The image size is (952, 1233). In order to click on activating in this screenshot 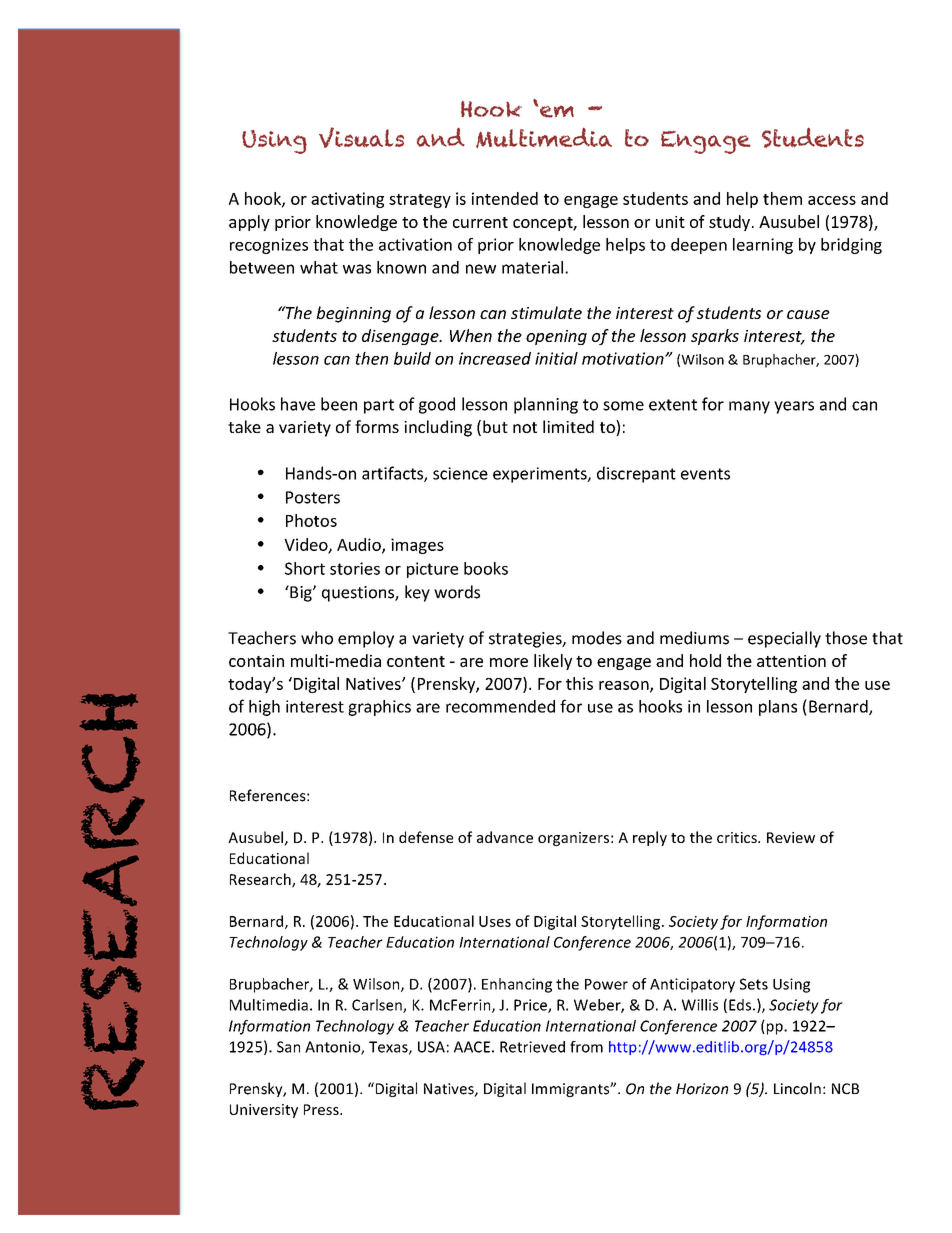, I will do `click(347, 200)`.
